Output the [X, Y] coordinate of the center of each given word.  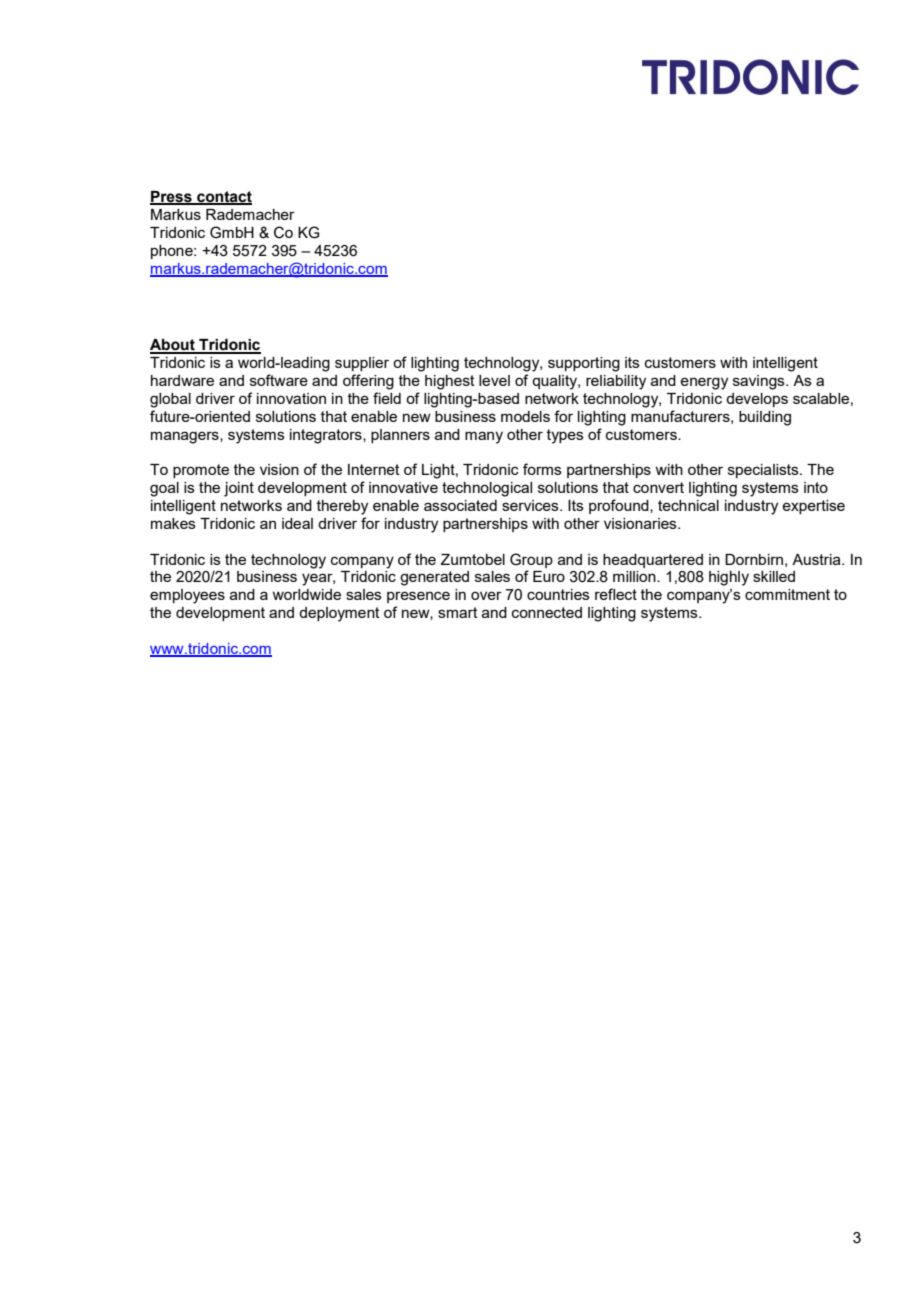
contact [223, 198]
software [279, 380]
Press [172, 198]
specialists [764, 471]
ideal [297, 523]
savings [760, 382]
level [494, 380]
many [484, 437]
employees [187, 596]
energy [704, 383]
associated [460, 505]
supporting [584, 364]
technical [688, 505]
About [173, 346]
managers [186, 437]
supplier [362, 364]
